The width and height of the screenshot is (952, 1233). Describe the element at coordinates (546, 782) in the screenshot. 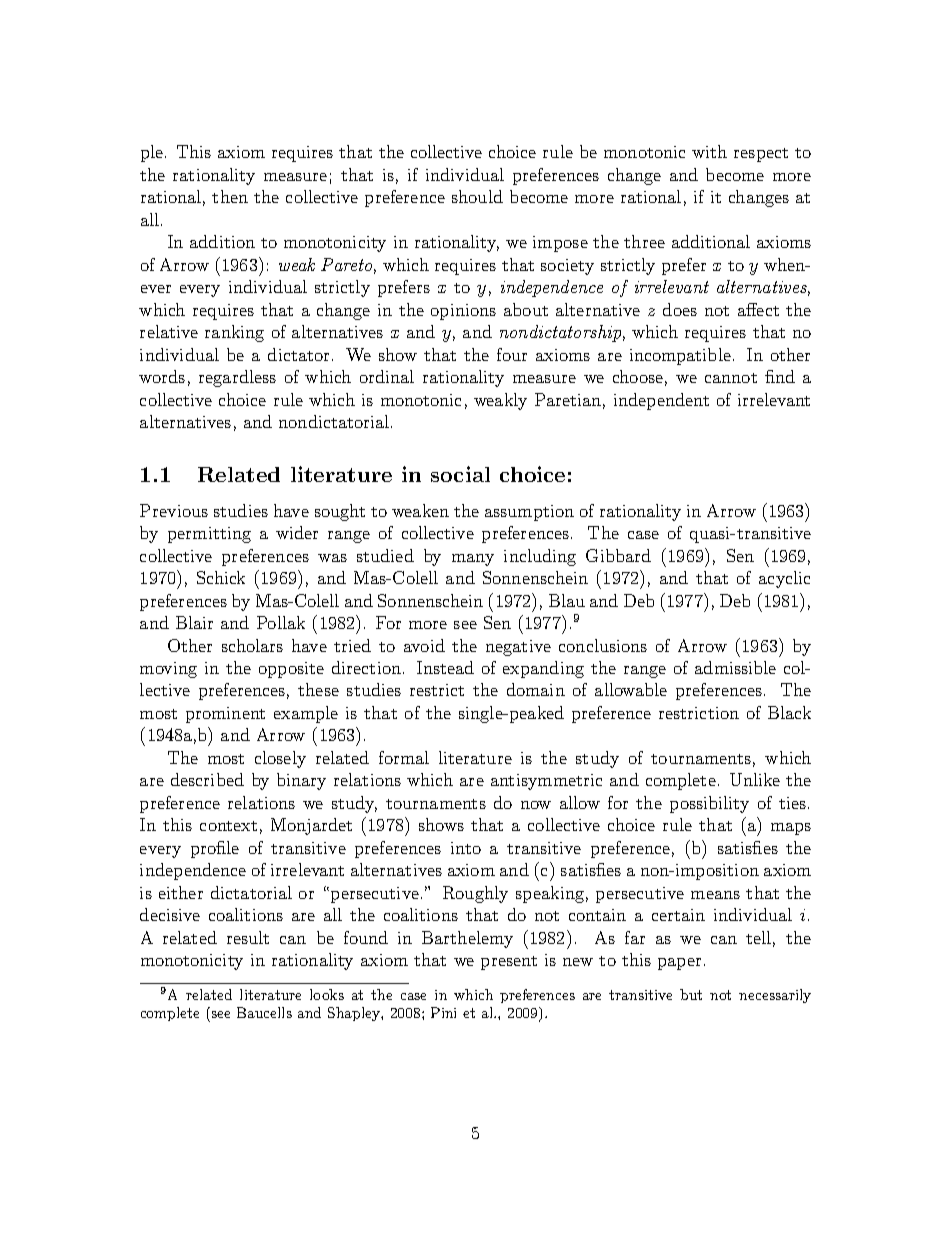

I see `antisymmetric` at that location.
